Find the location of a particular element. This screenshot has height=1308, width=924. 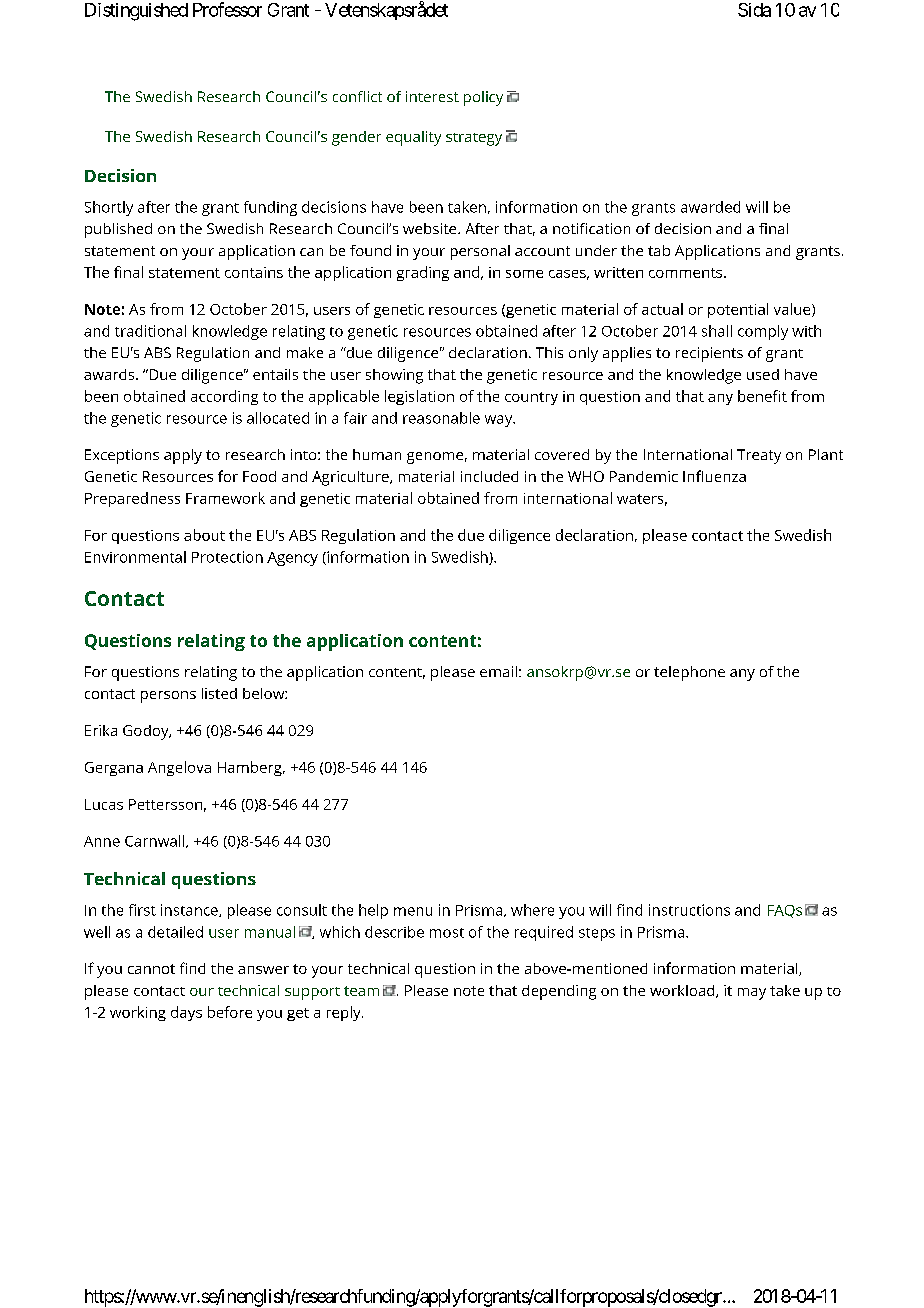

included is located at coordinates (489, 476).
